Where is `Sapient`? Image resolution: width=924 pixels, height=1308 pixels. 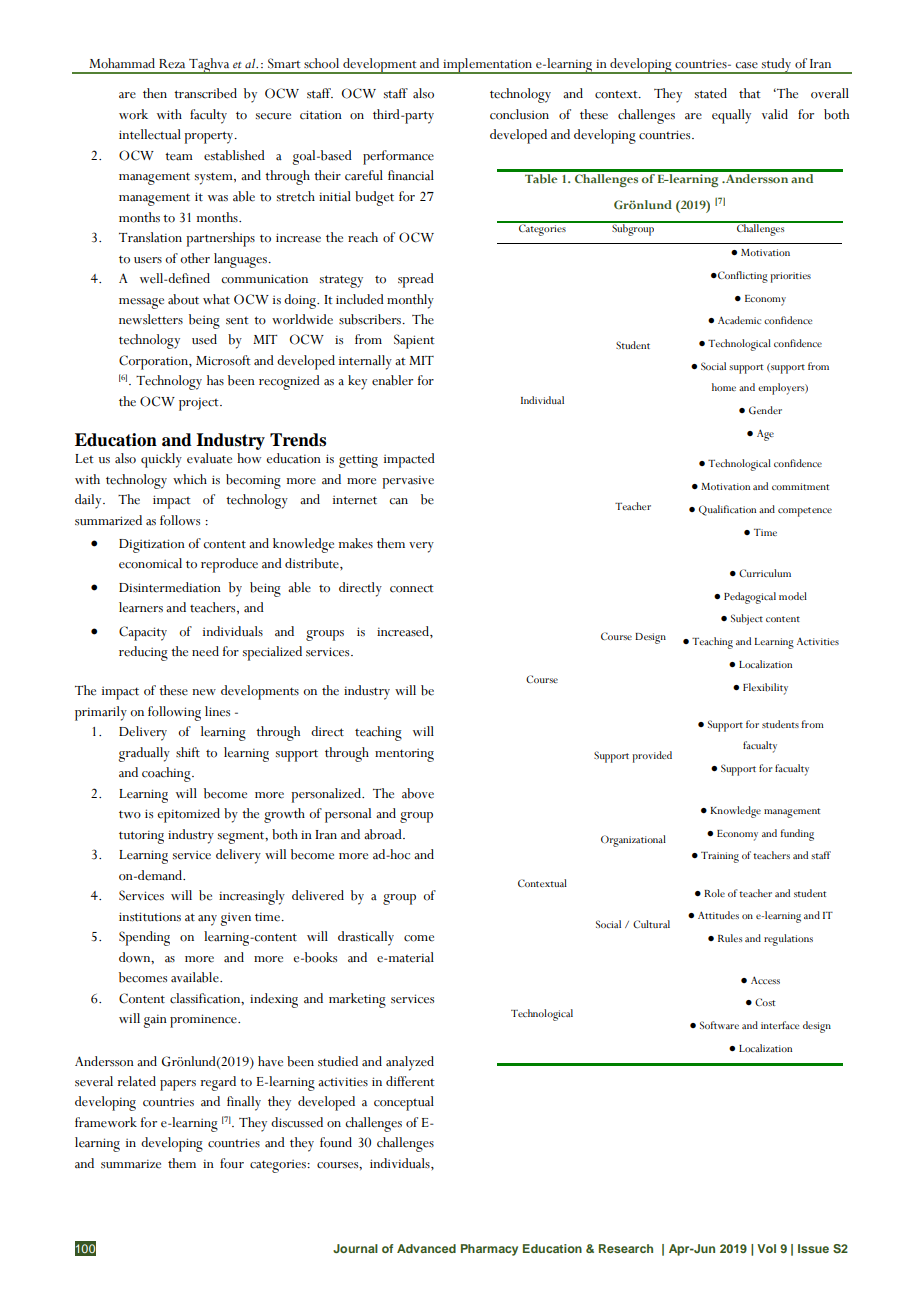
Sapient is located at coordinates (414, 341).
